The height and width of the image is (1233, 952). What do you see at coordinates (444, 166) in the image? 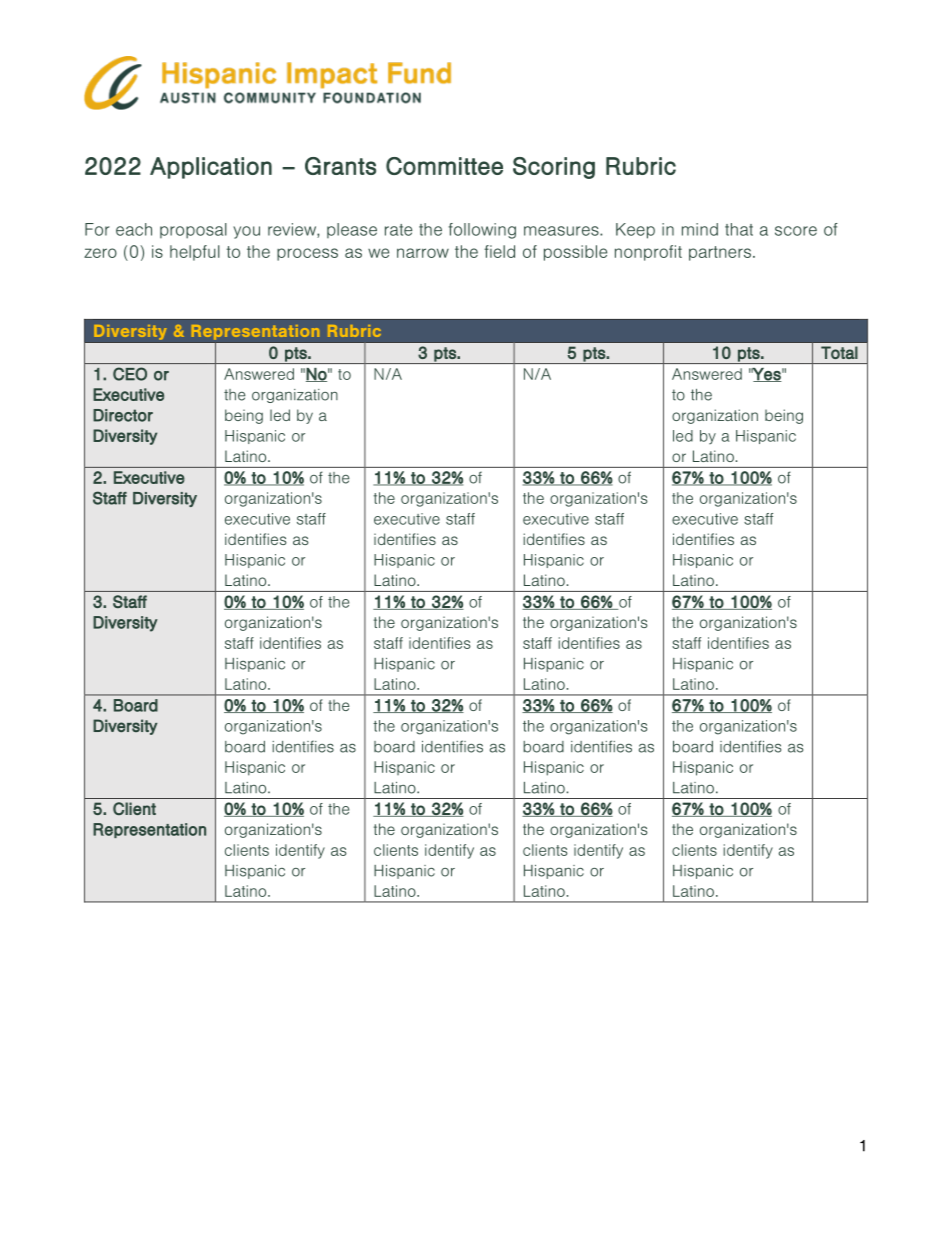
I see `Committee` at bounding box center [444, 166].
